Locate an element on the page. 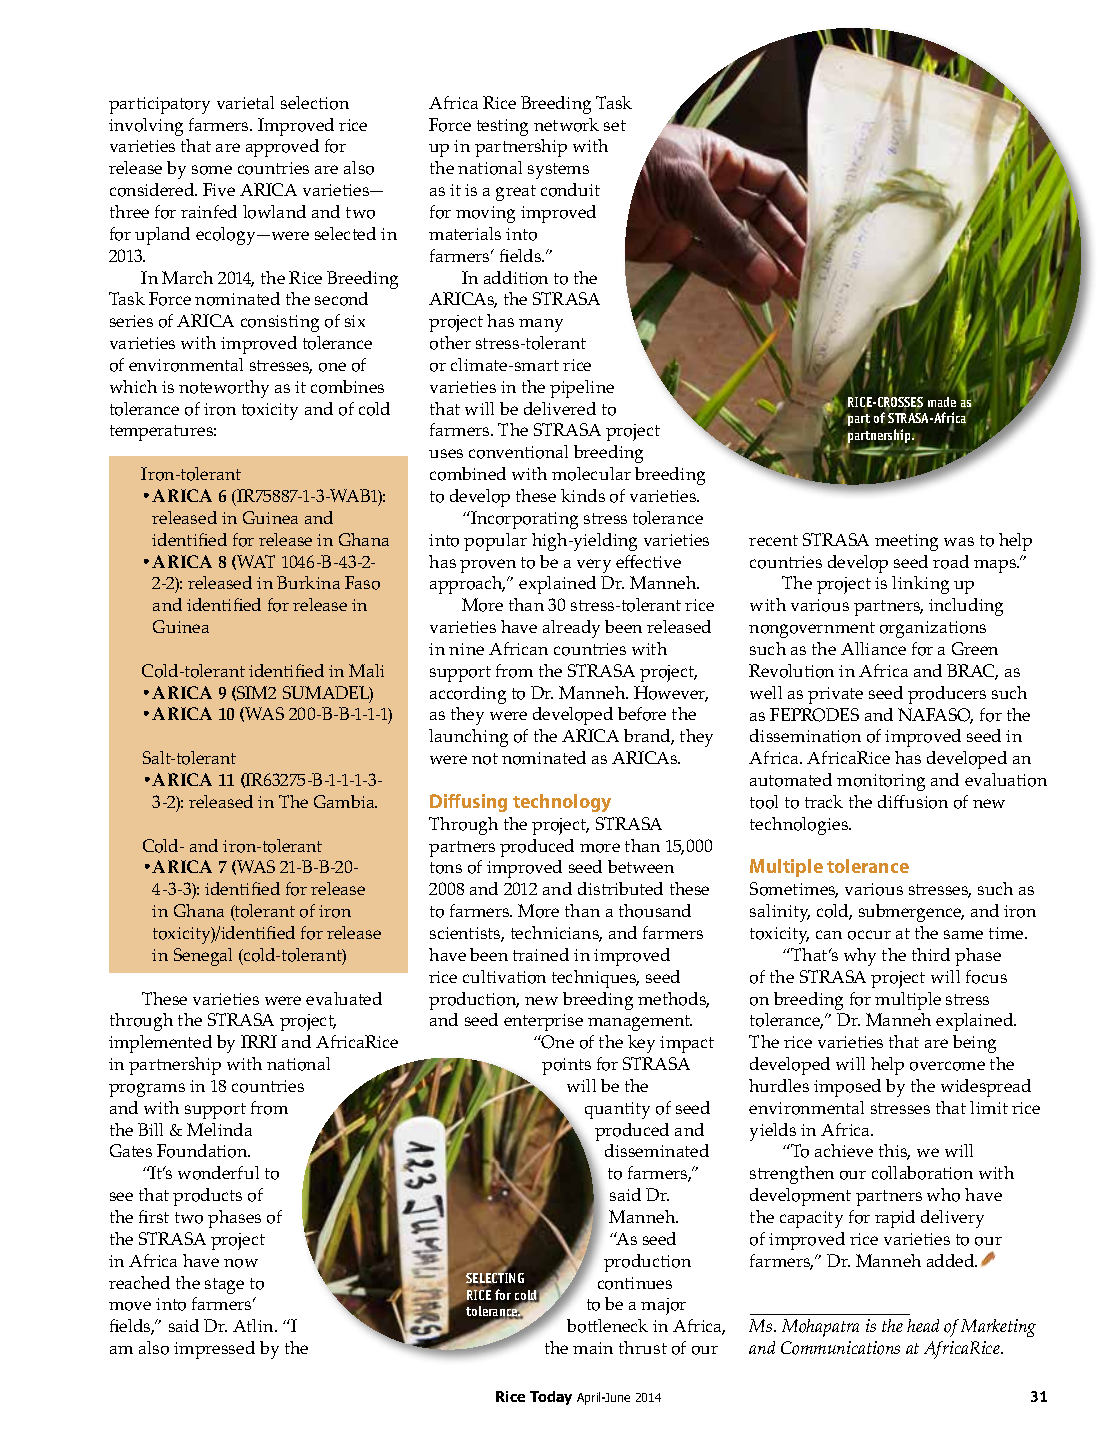 The image size is (1114, 1442). Gambia is located at coordinates (345, 801).
